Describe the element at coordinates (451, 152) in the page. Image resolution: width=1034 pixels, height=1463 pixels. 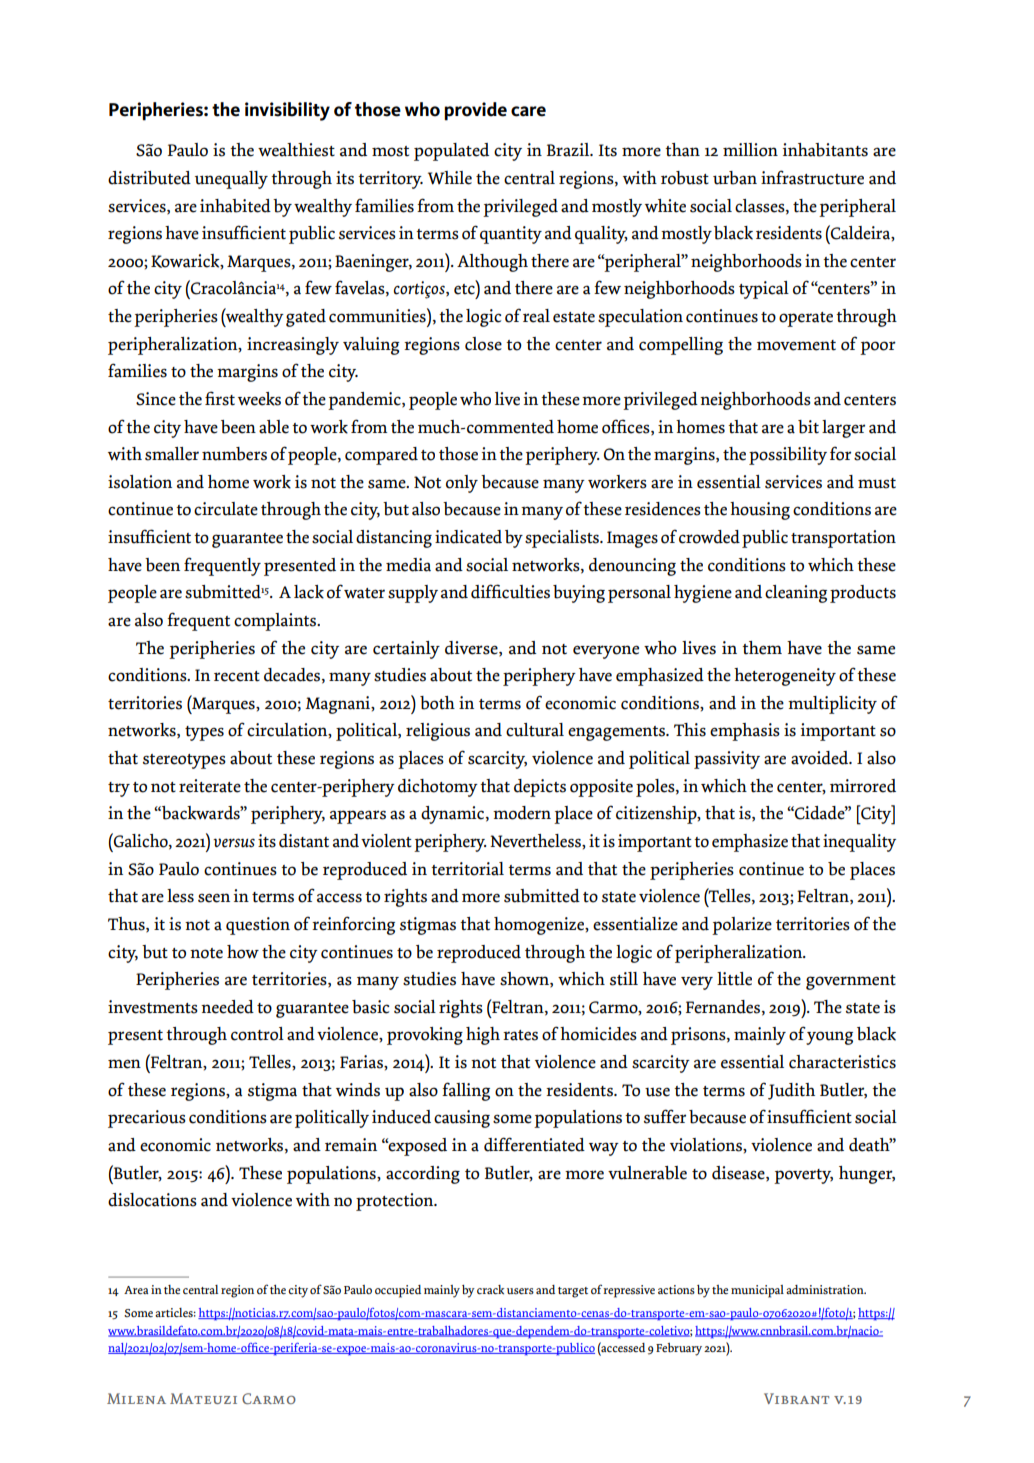
I see `populated` at that location.
